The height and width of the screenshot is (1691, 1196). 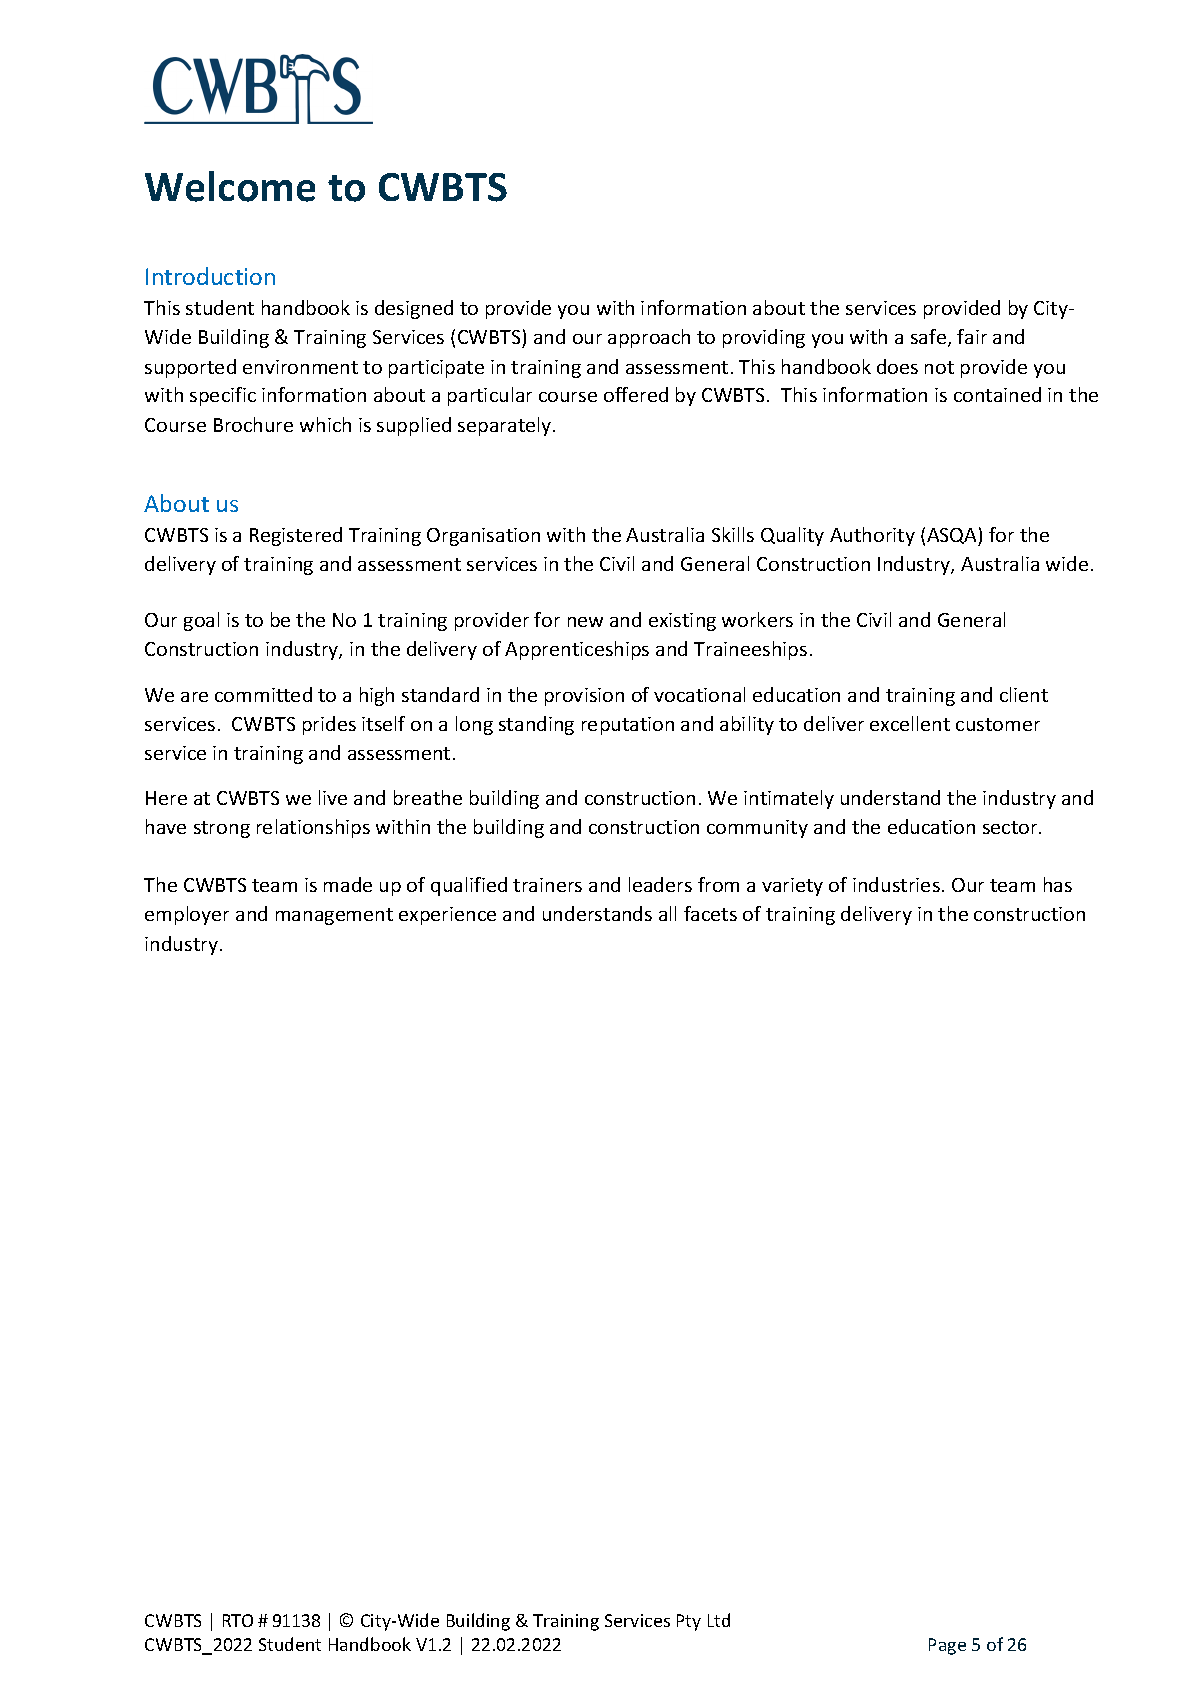 I want to click on Pty, so click(x=689, y=1622).
